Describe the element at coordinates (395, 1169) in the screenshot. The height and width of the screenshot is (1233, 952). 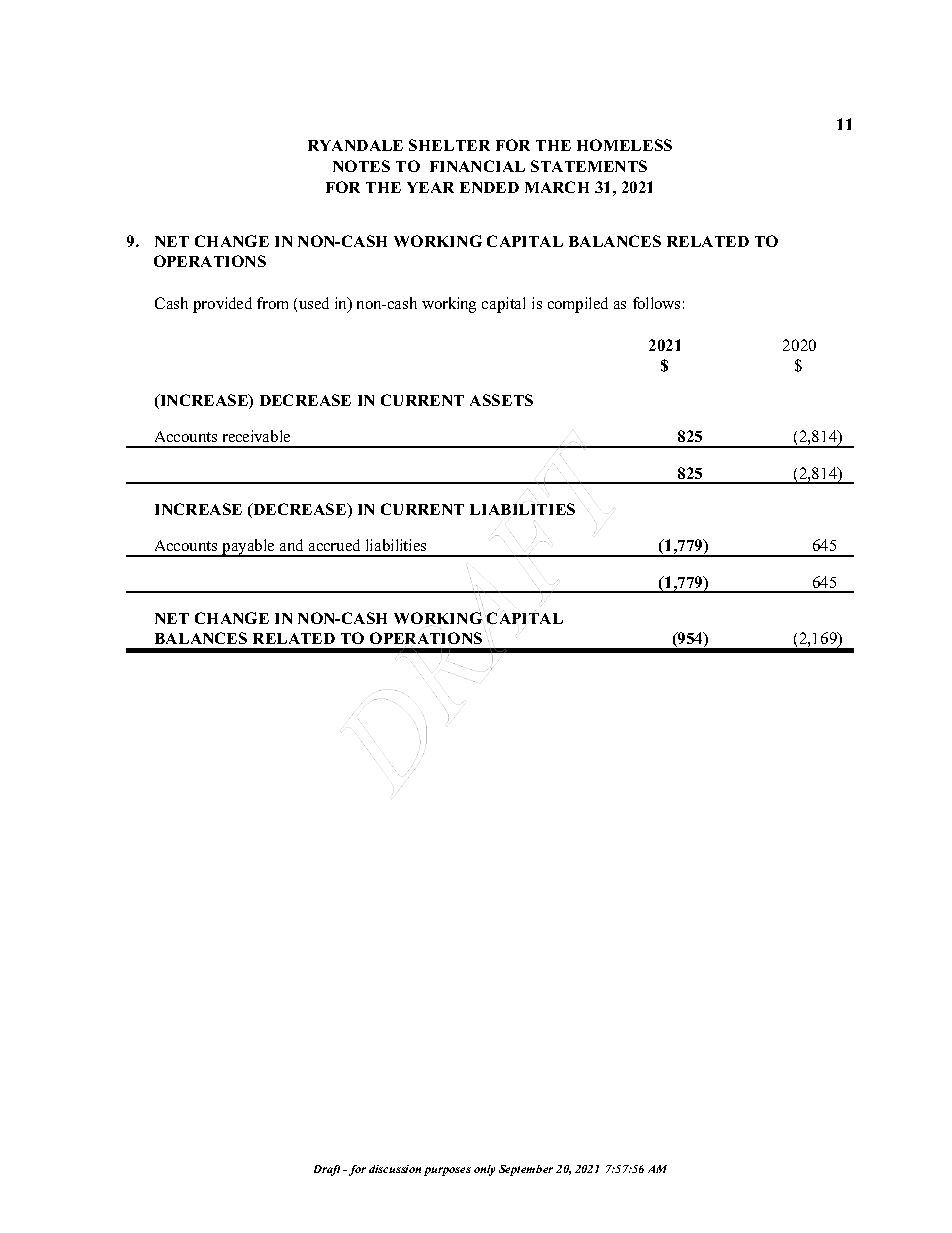
I see `discussion` at that location.
